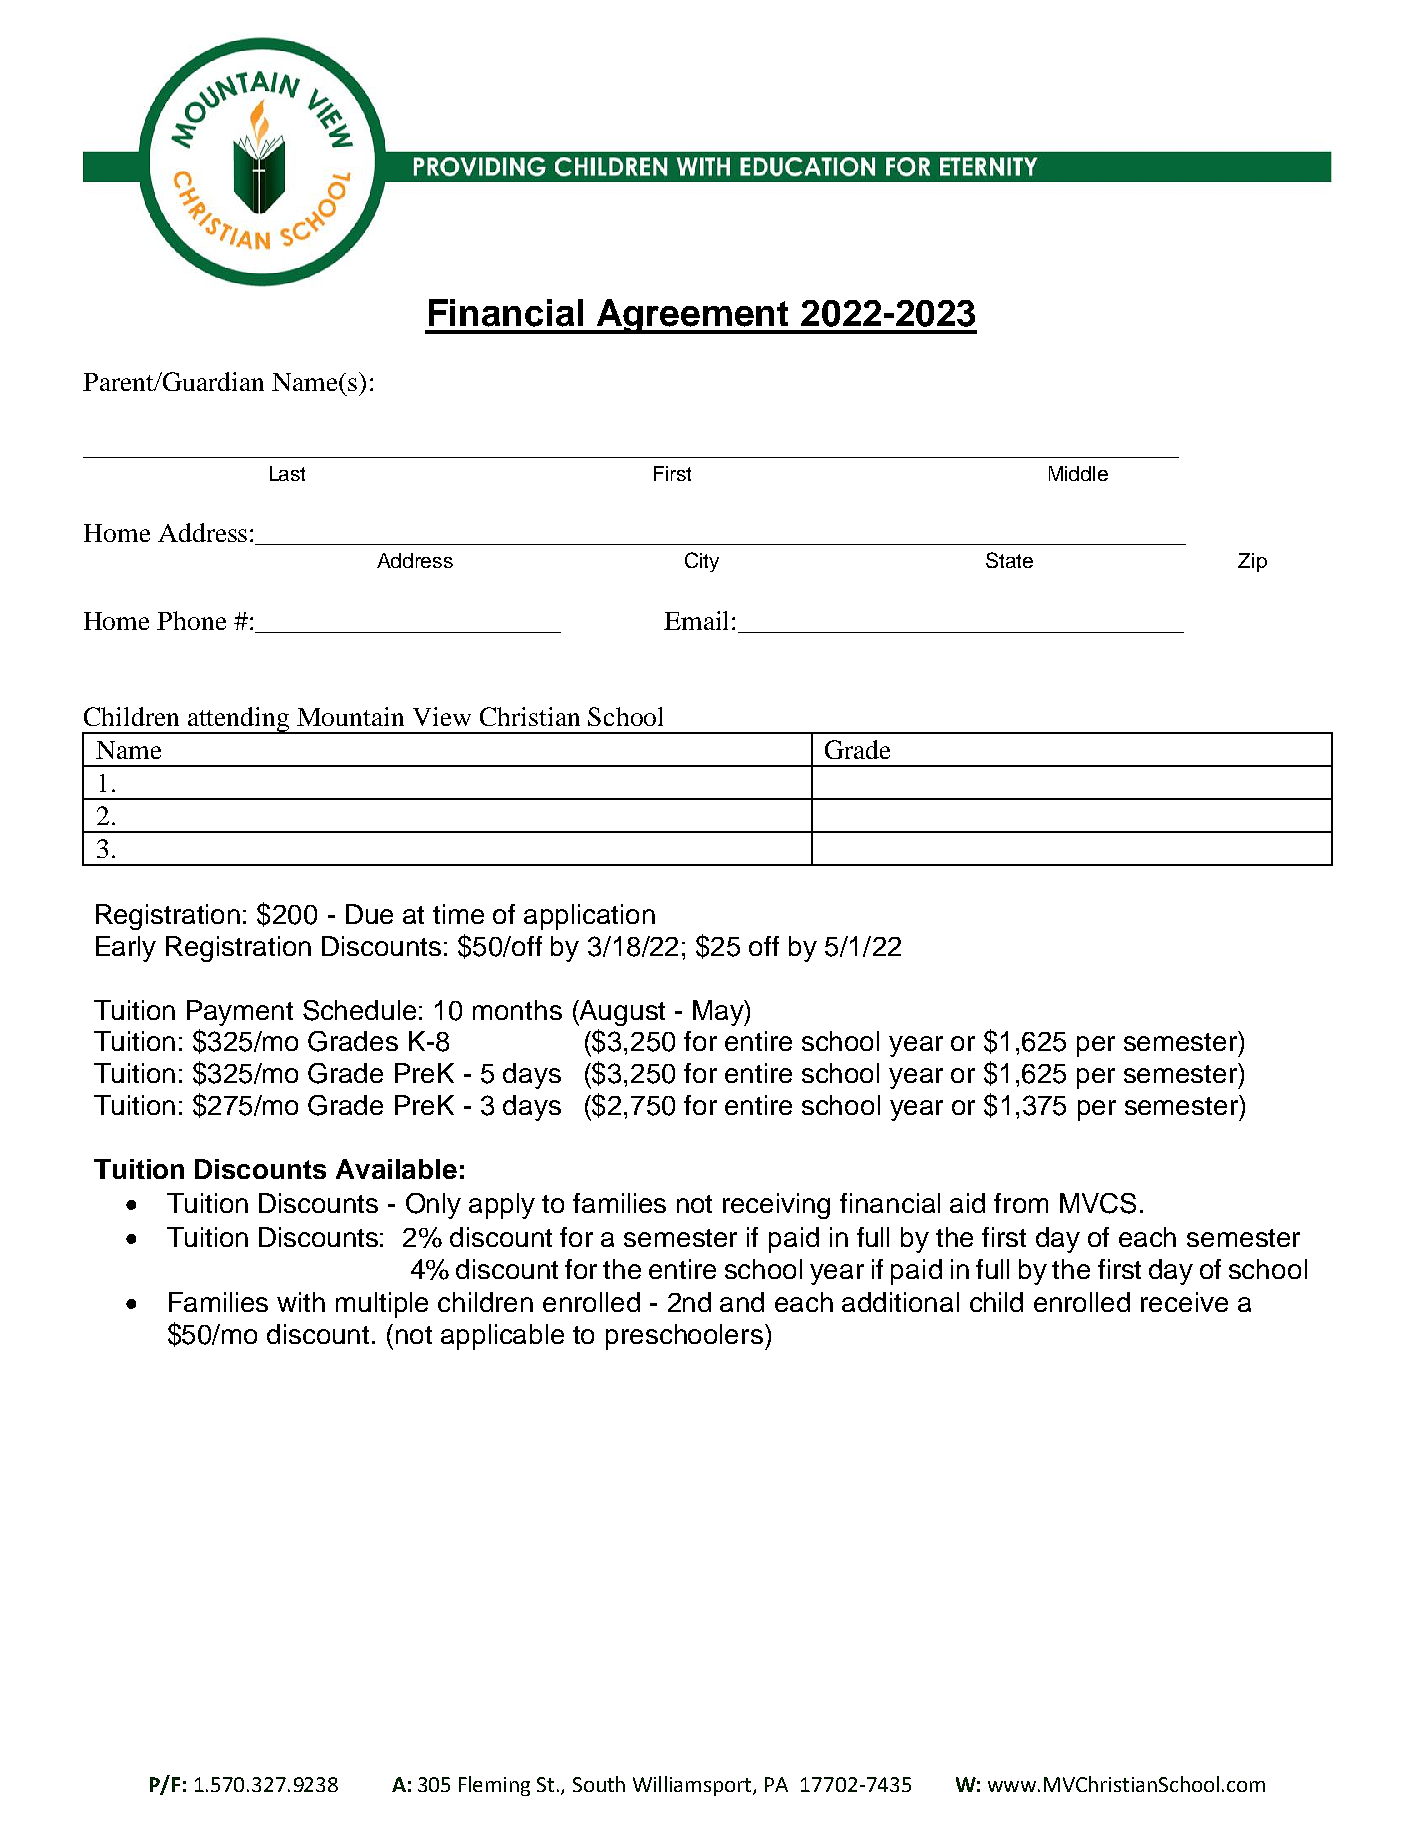  I want to click on Agreement, so click(693, 316).
